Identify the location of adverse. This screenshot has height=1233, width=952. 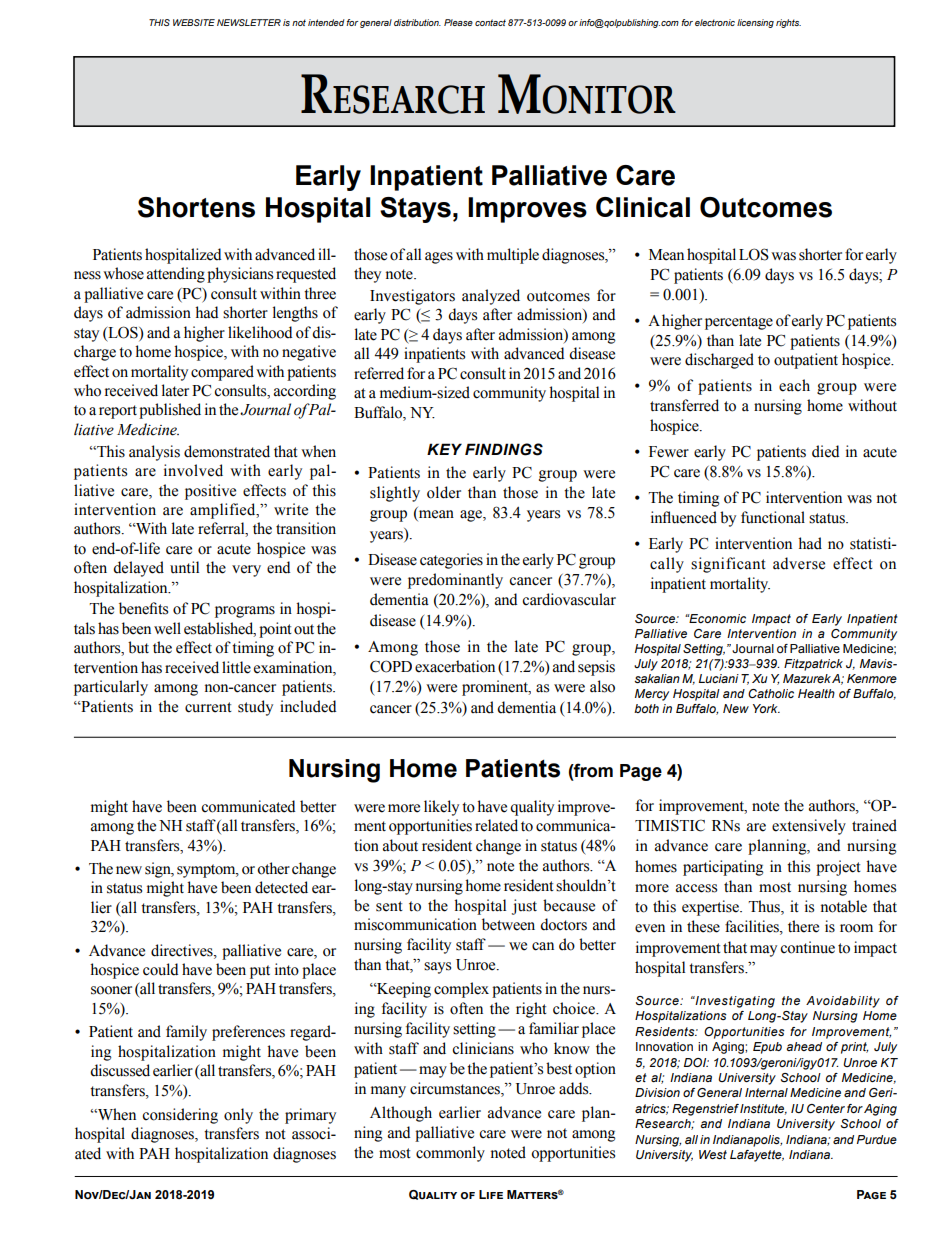
(799, 563).
